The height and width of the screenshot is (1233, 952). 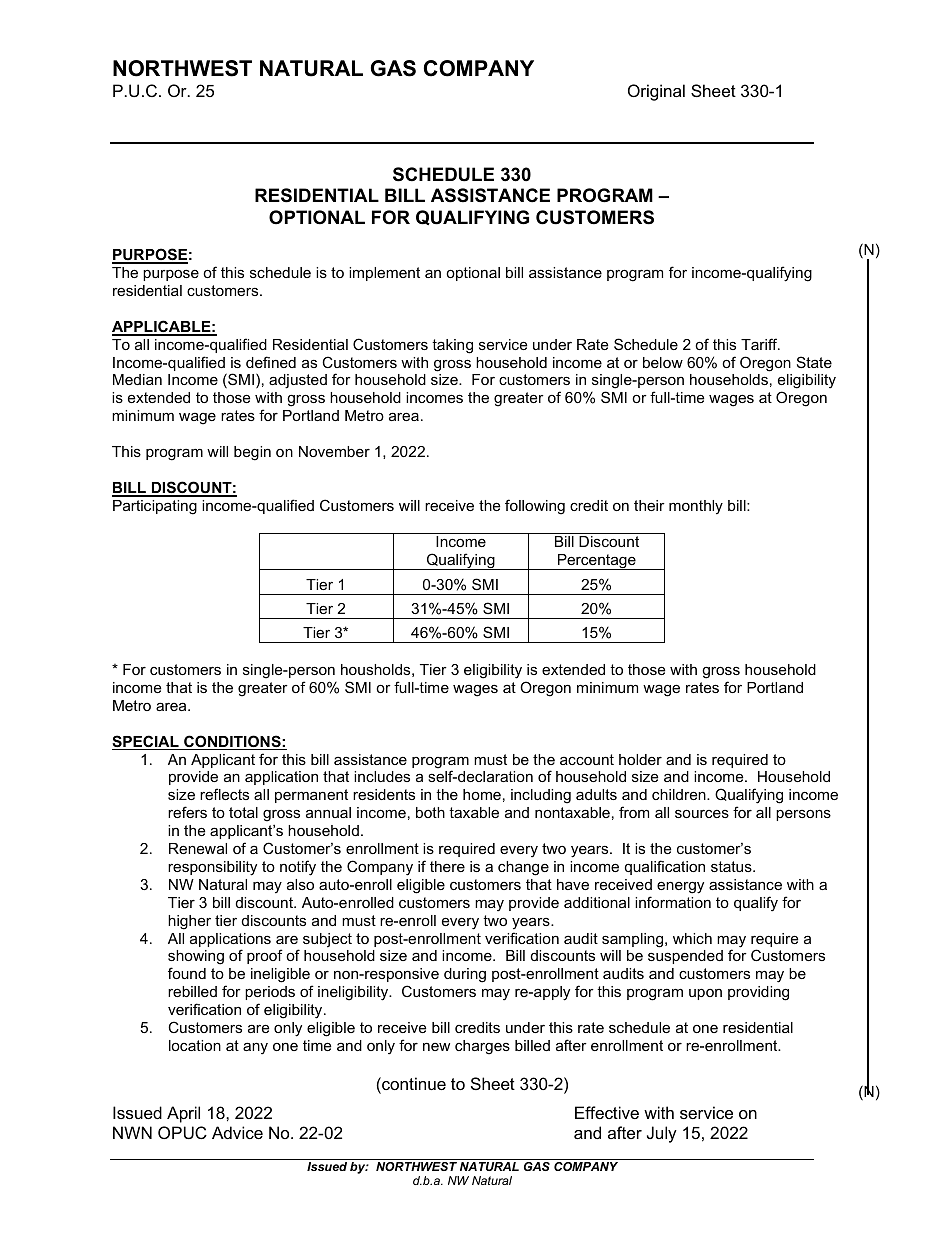 What do you see at coordinates (212, 868) in the screenshot?
I see `responsibility` at bounding box center [212, 868].
